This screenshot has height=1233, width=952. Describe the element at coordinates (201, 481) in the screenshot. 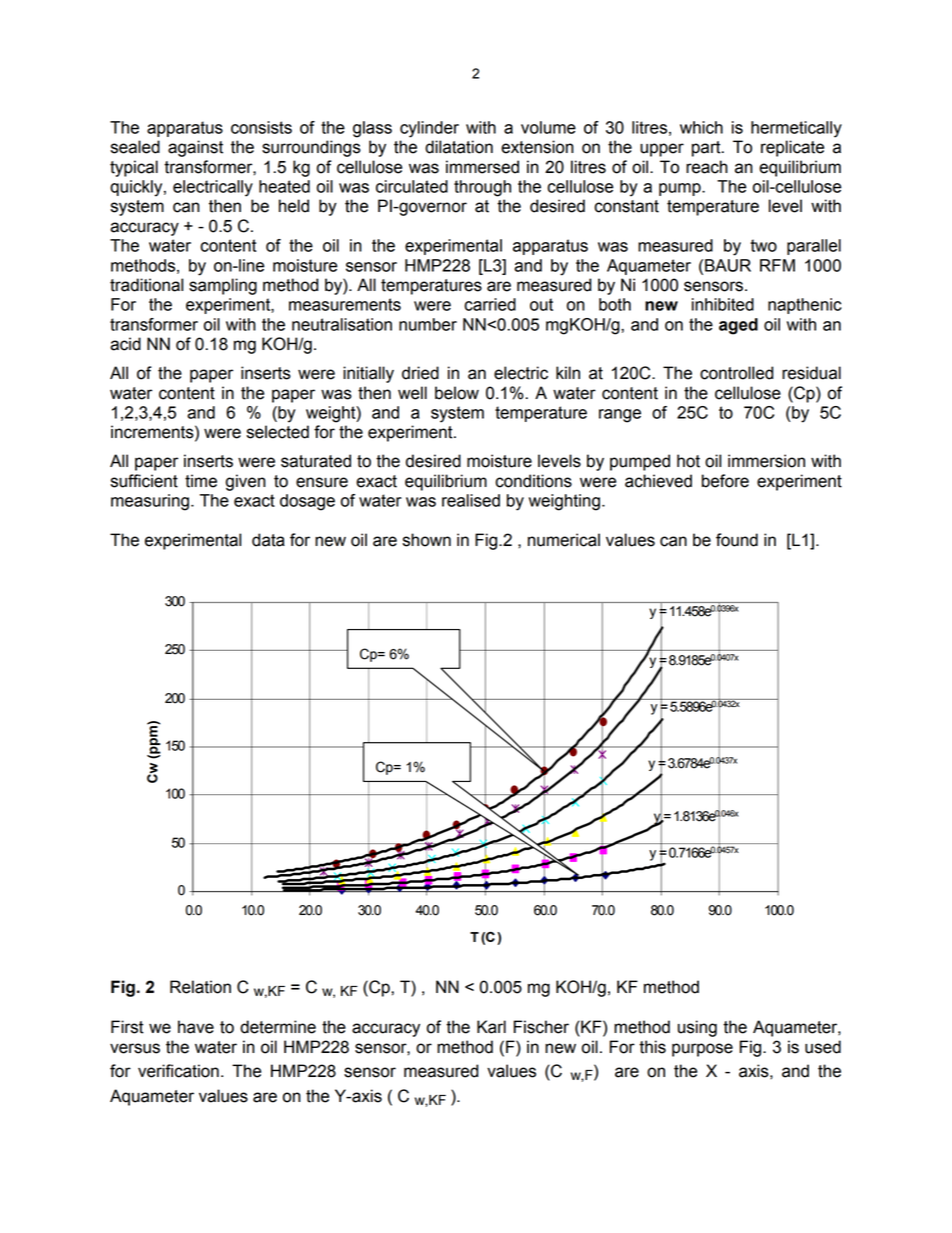

I see `time` at that location.
